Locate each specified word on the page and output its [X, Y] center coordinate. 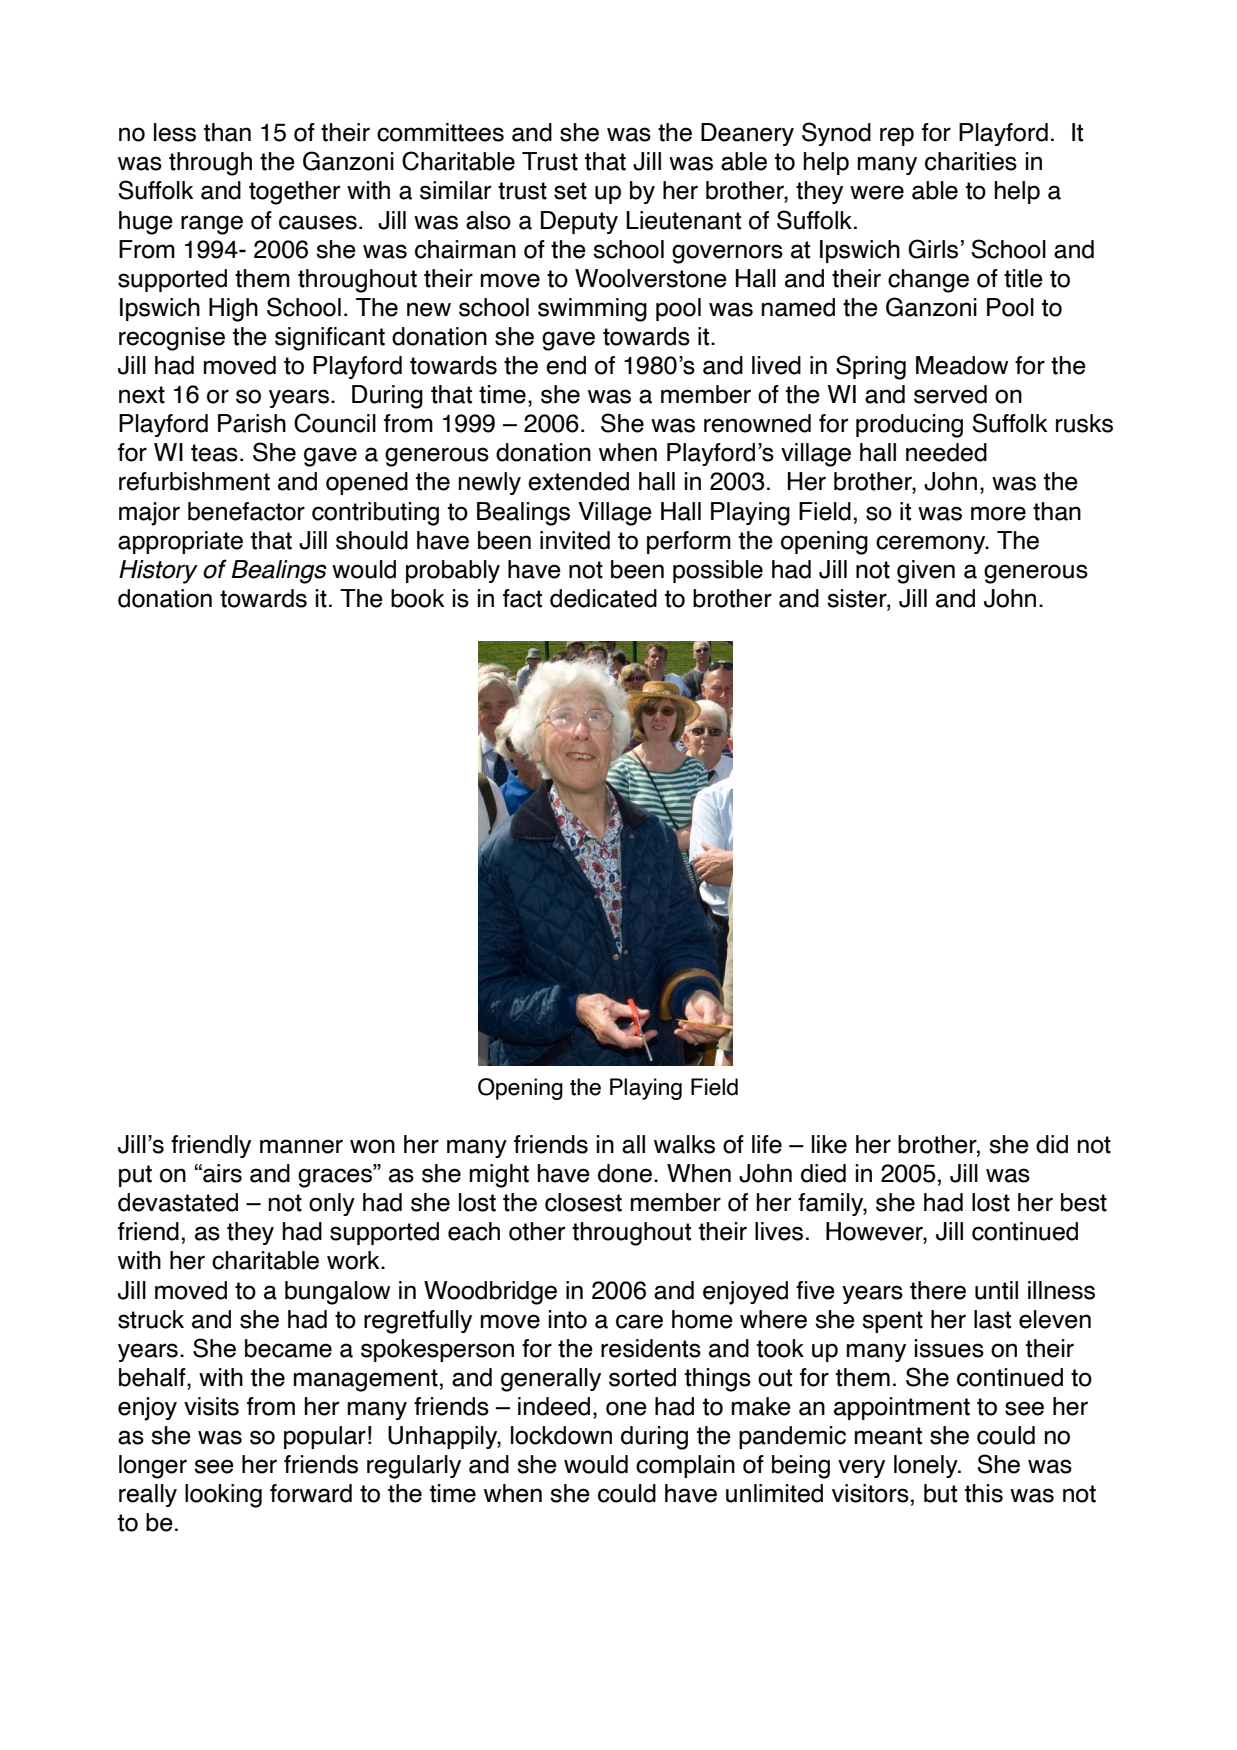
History [158, 572]
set [570, 191]
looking [223, 1496]
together [294, 193]
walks [684, 1144]
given [926, 572]
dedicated [603, 598]
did [1052, 1144]
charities [971, 161]
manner [301, 1146]
